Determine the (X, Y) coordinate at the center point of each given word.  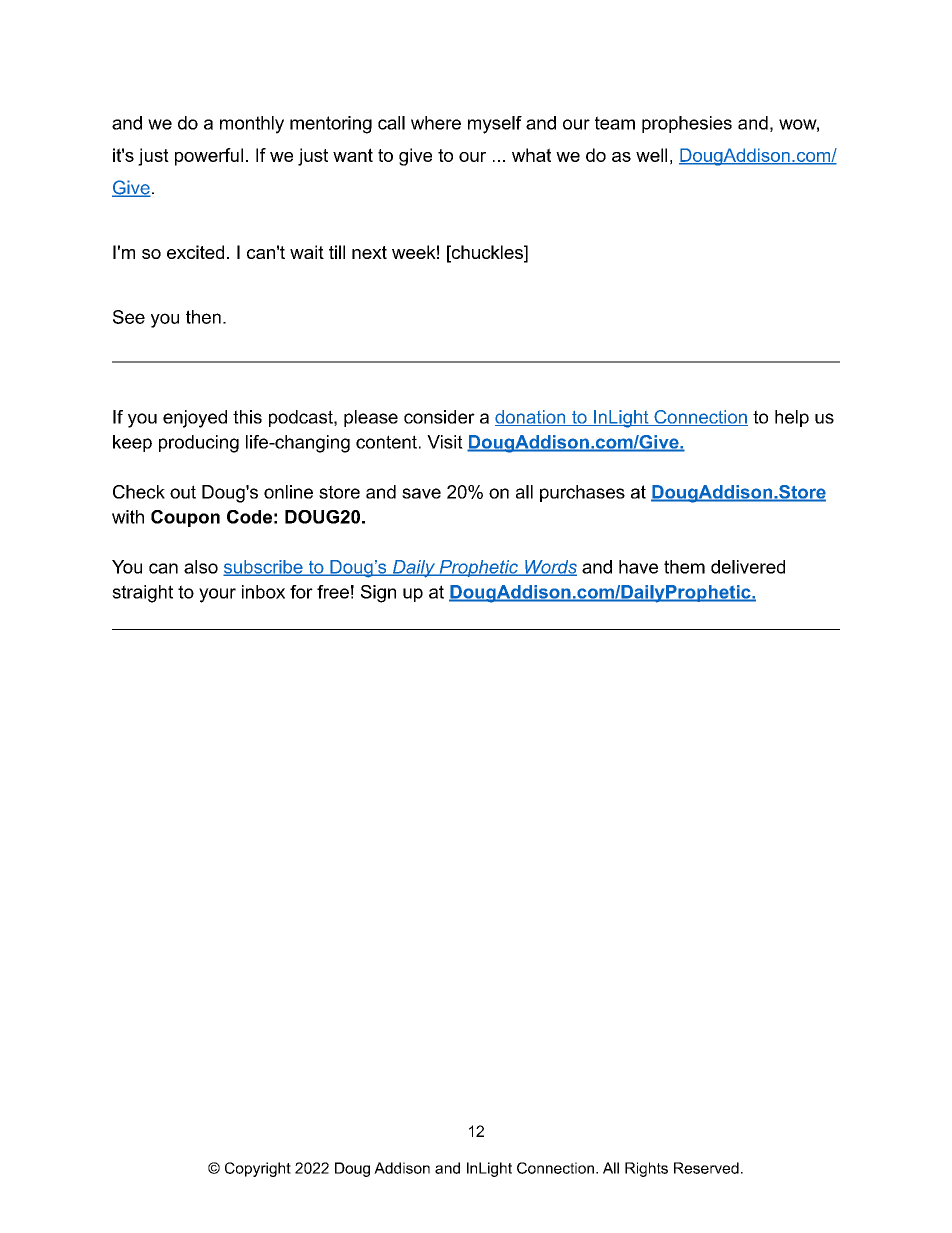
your (217, 595)
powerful (209, 157)
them (684, 567)
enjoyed (195, 419)
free (333, 592)
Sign (378, 594)
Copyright (258, 1169)
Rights (646, 1169)
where (436, 123)
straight (142, 594)
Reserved (706, 1168)
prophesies (687, 124)
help (792, 418)
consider (439, 417)
